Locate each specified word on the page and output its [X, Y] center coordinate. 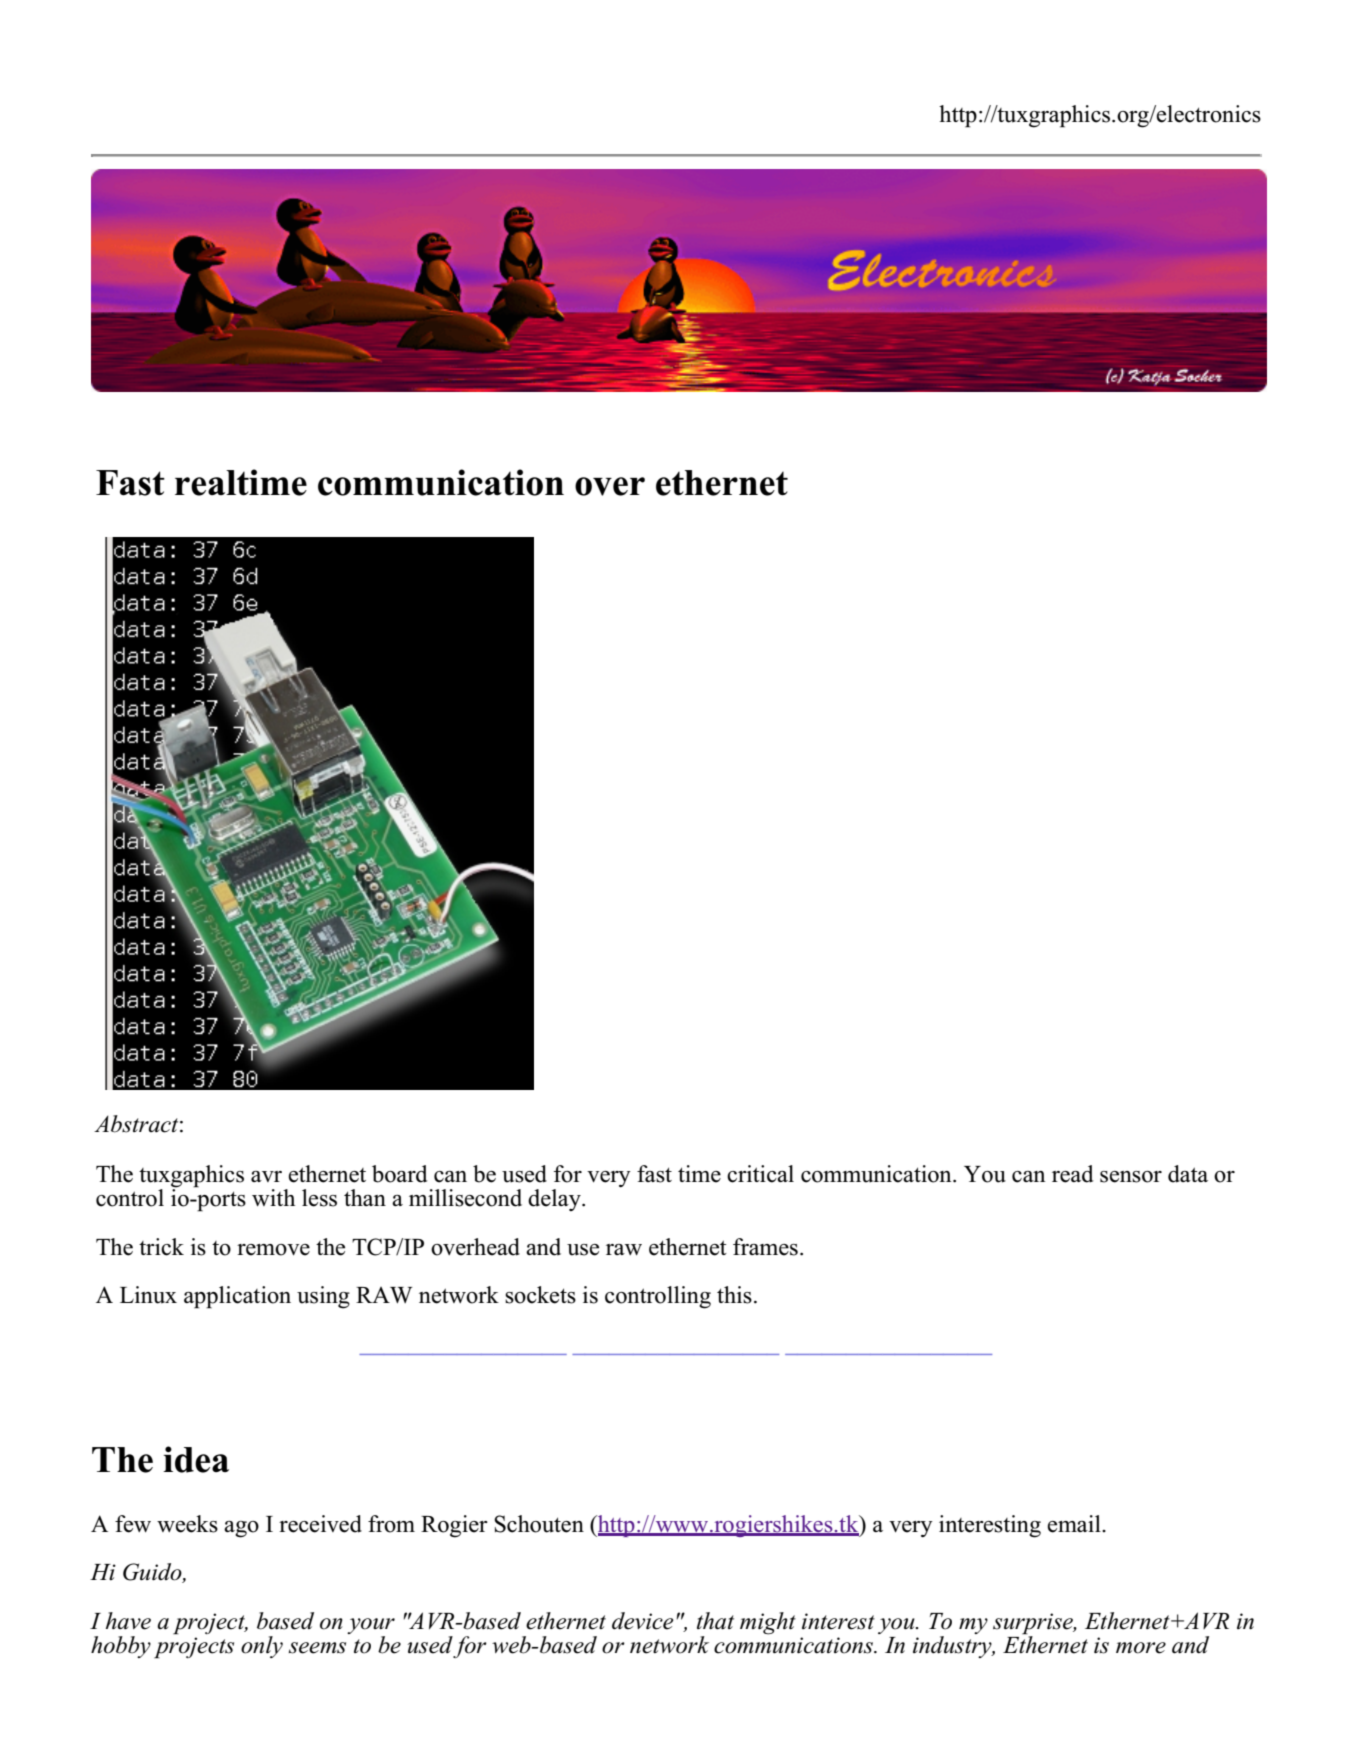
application [237, 1297]
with [273, 1197]
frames [765, 1247]
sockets [540, 1295]
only [262, 1647]
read [1072, 1174]
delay [555, 1200]
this [734, 1295]
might [768, 1623]
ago [241, 1529]
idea [196, 1459]
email [1075, 1524]
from [391, 1524]
